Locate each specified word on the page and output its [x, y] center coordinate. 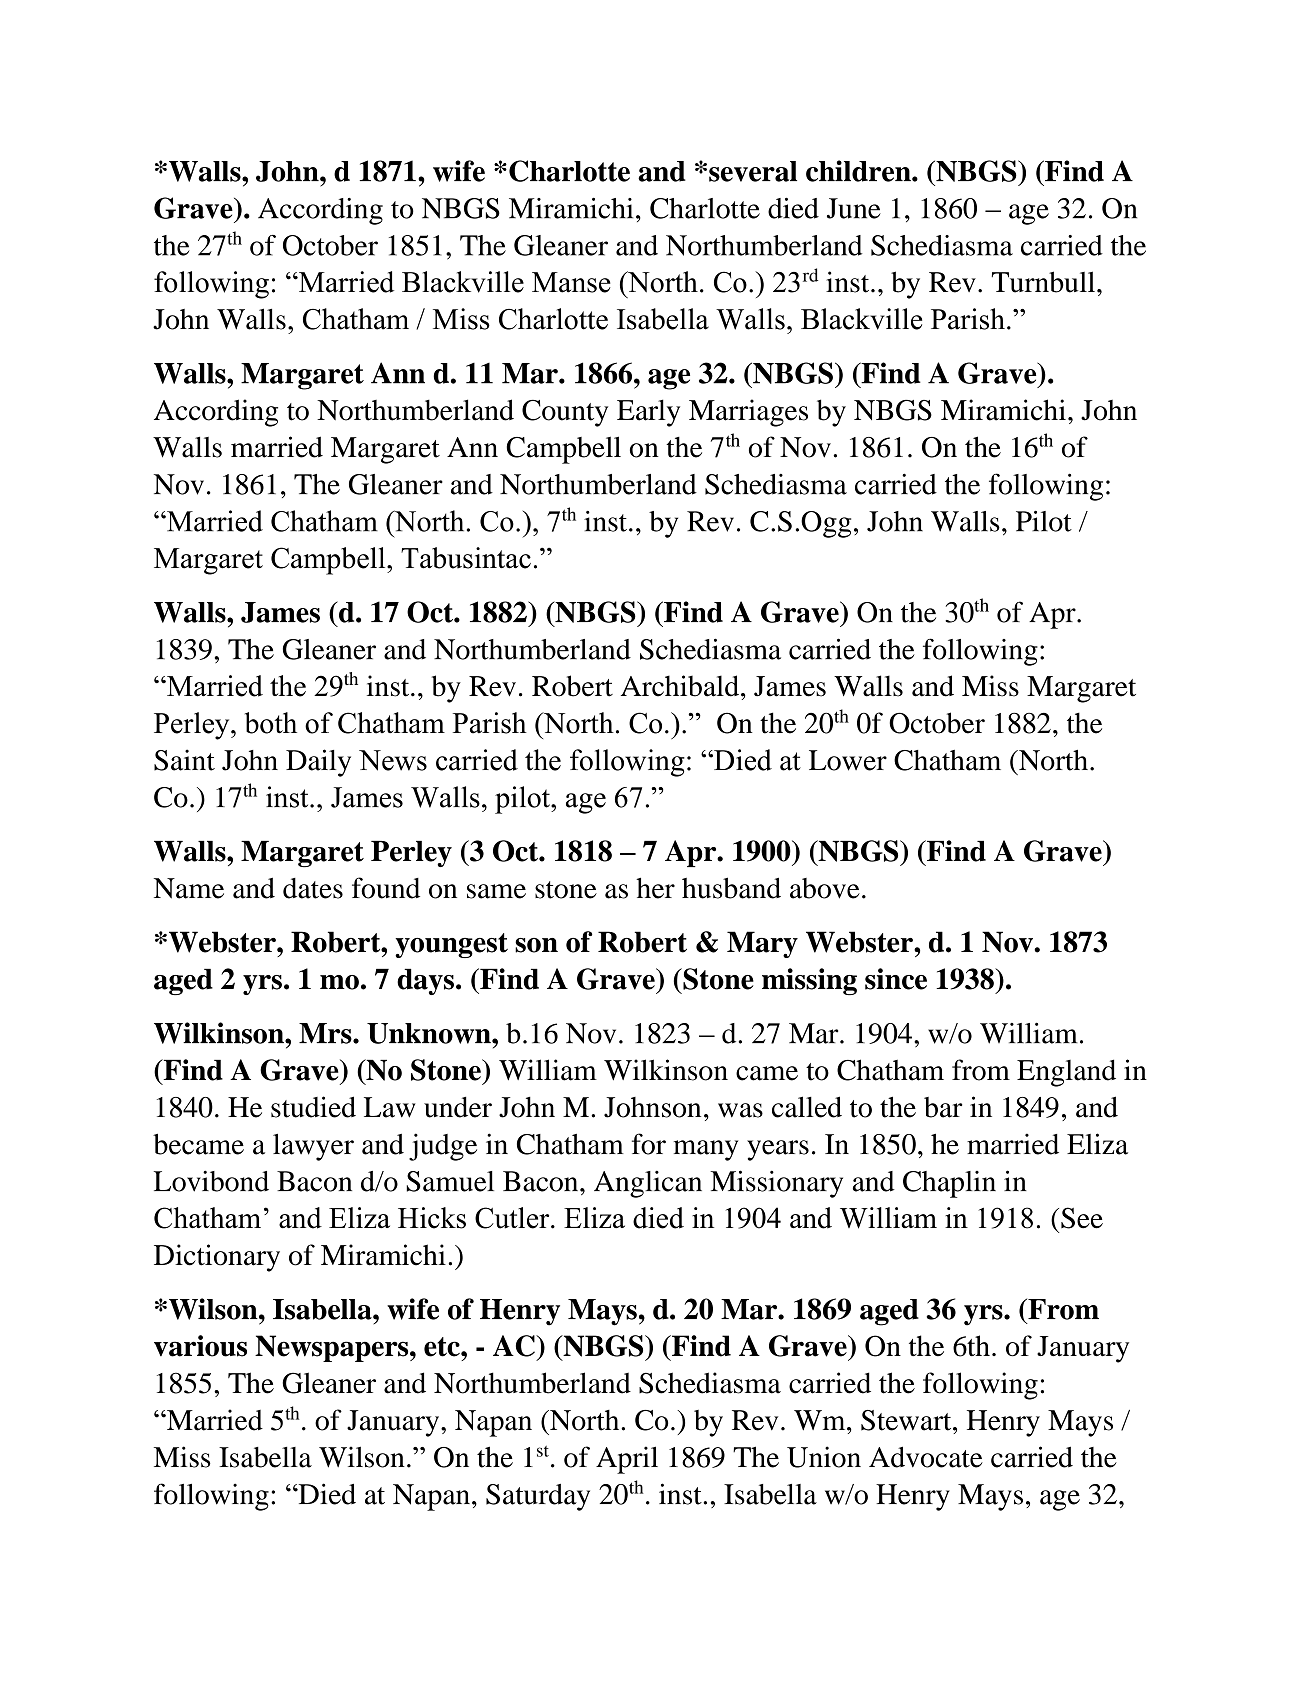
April [627, 1460]
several [753, 171]
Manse [571, 282]
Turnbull [1043, 282]
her [655, 888]
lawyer [313, 1147]
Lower [848, 760]
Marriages [748, 413]
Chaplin [949, 1184]
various [200, 1346]
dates [313, 888]
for [649, 1144]
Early [648, 413]
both [271, 723]
